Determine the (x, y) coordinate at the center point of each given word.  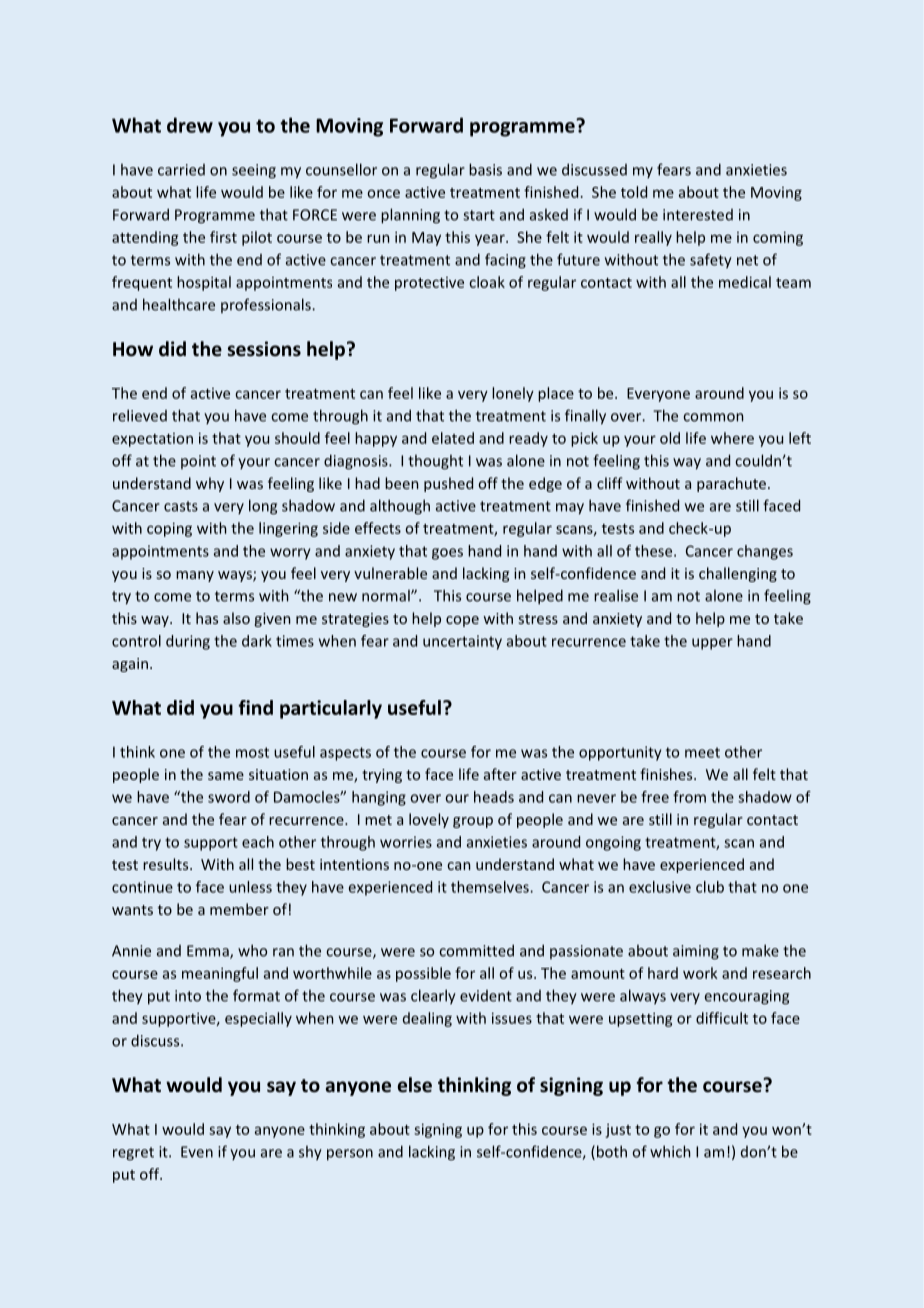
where (732, 438)
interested (698, 215)
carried (181, 170)
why (210, 484)
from (689, 797)
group (473, 822)
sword (229, 797)
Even (197, 1152)
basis (485, 169)
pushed (448, 484)
